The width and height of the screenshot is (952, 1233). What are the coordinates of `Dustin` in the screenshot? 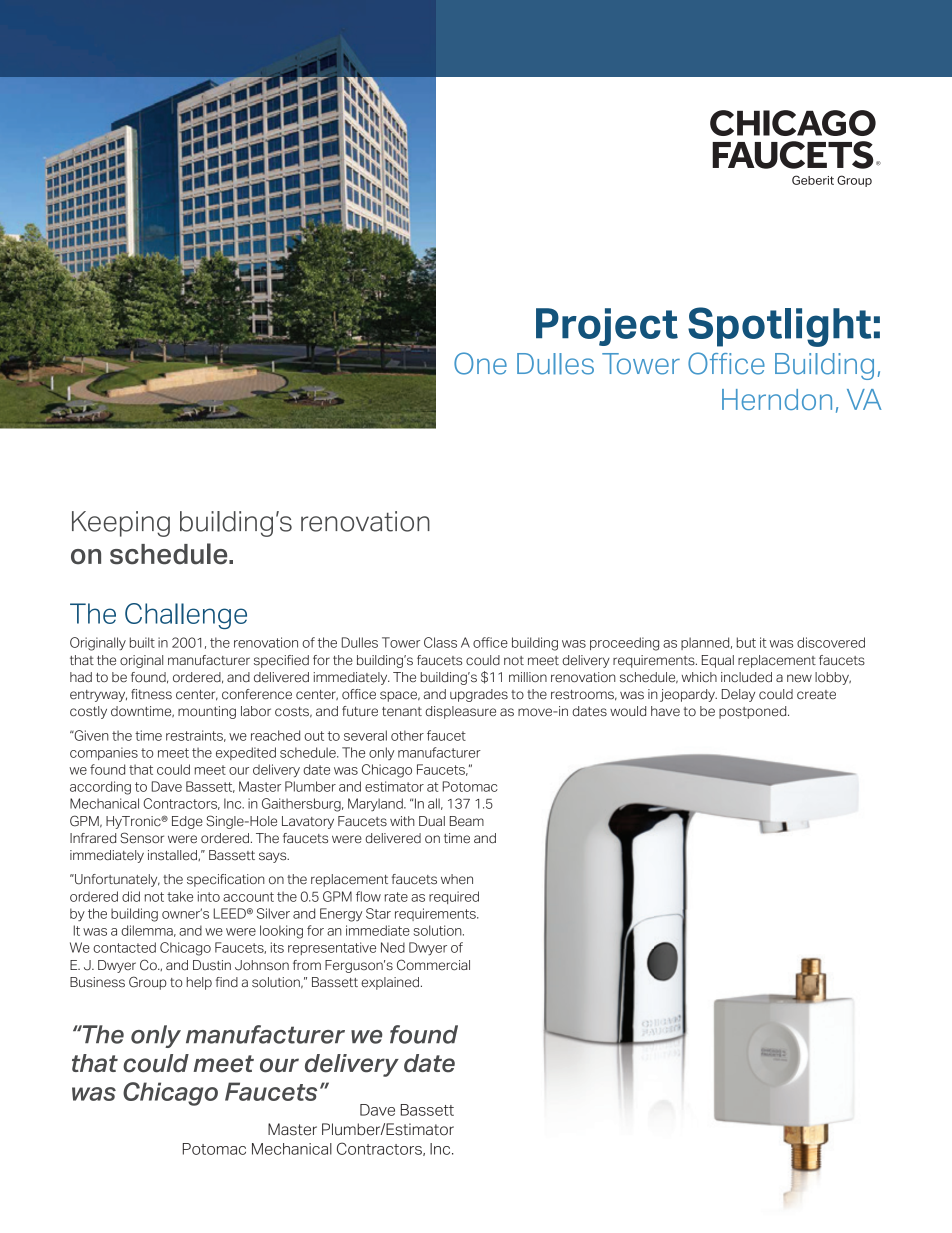 It's located at (212, 965).
